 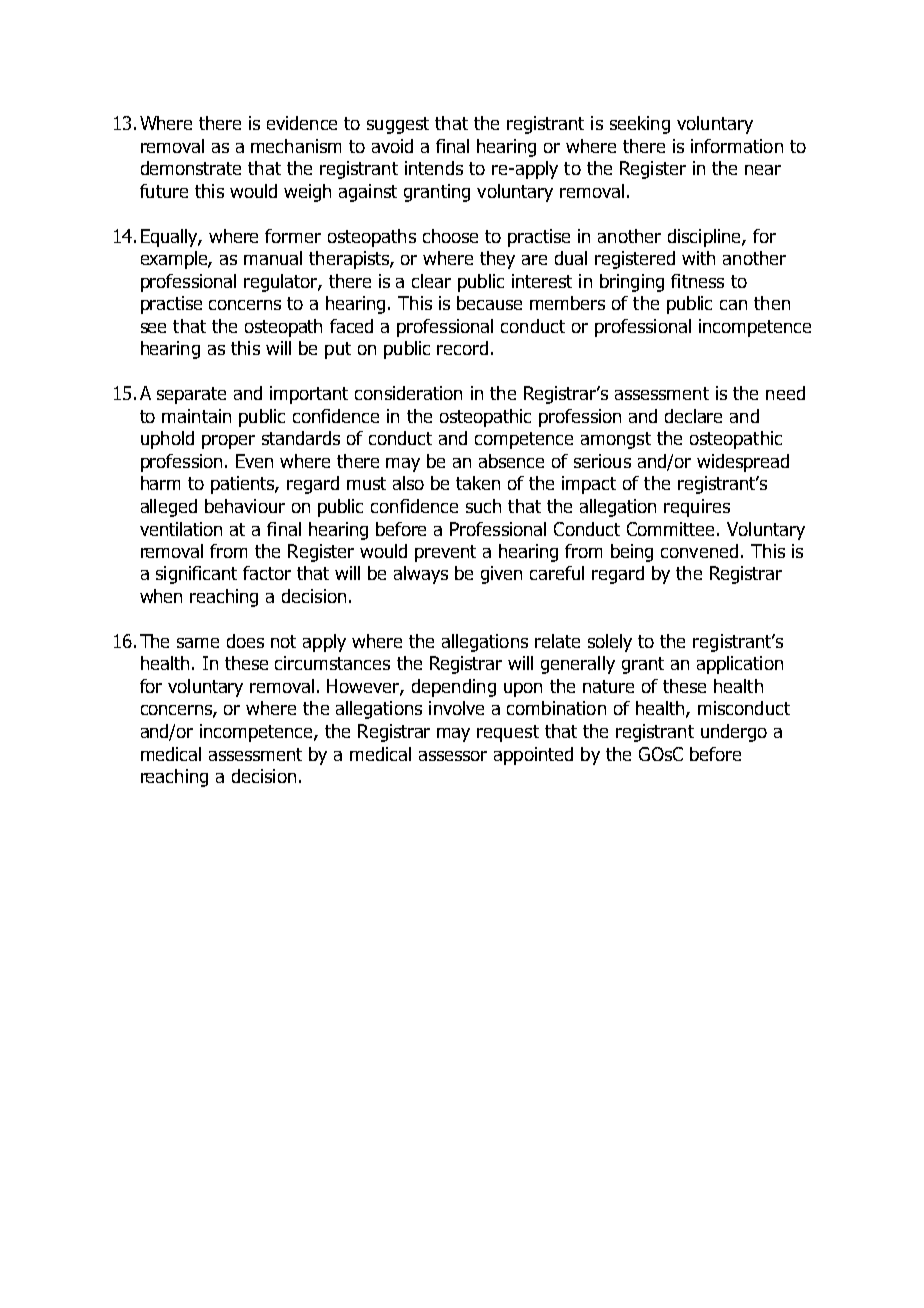 I want to click on declare, so click(x=693, y=416).
